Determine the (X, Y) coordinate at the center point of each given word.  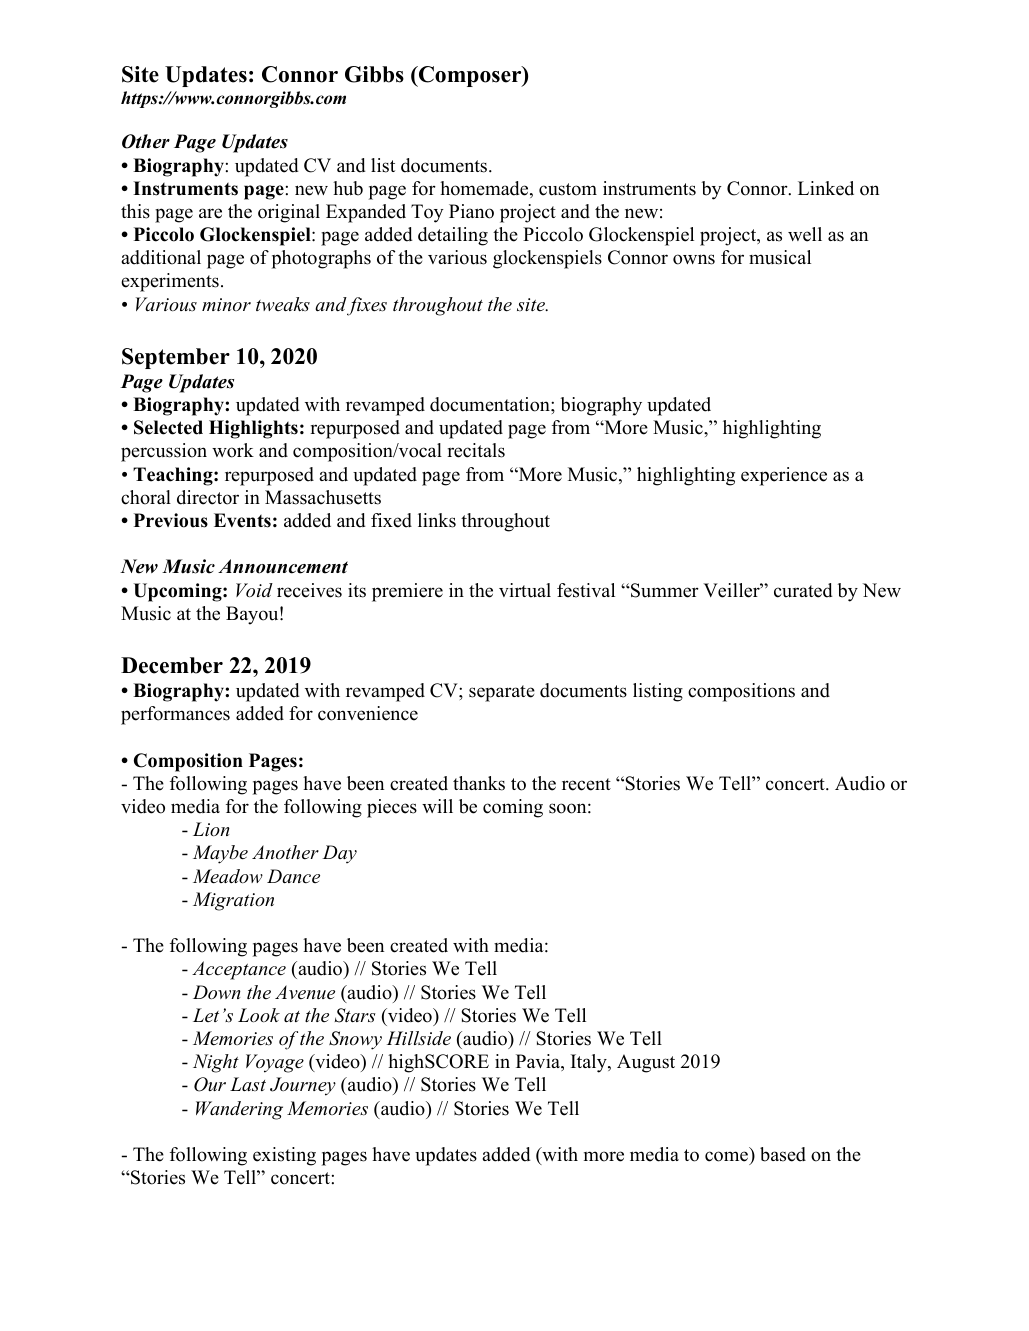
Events (242, 520)
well (805, 234)
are (210, 213)
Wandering (239, 1110)
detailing (453, 236)
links (437, 520)
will (437, 806)
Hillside (419, 1038)
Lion (211, 829)
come (728, 1157)
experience (784, 476)
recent (586, 784)
